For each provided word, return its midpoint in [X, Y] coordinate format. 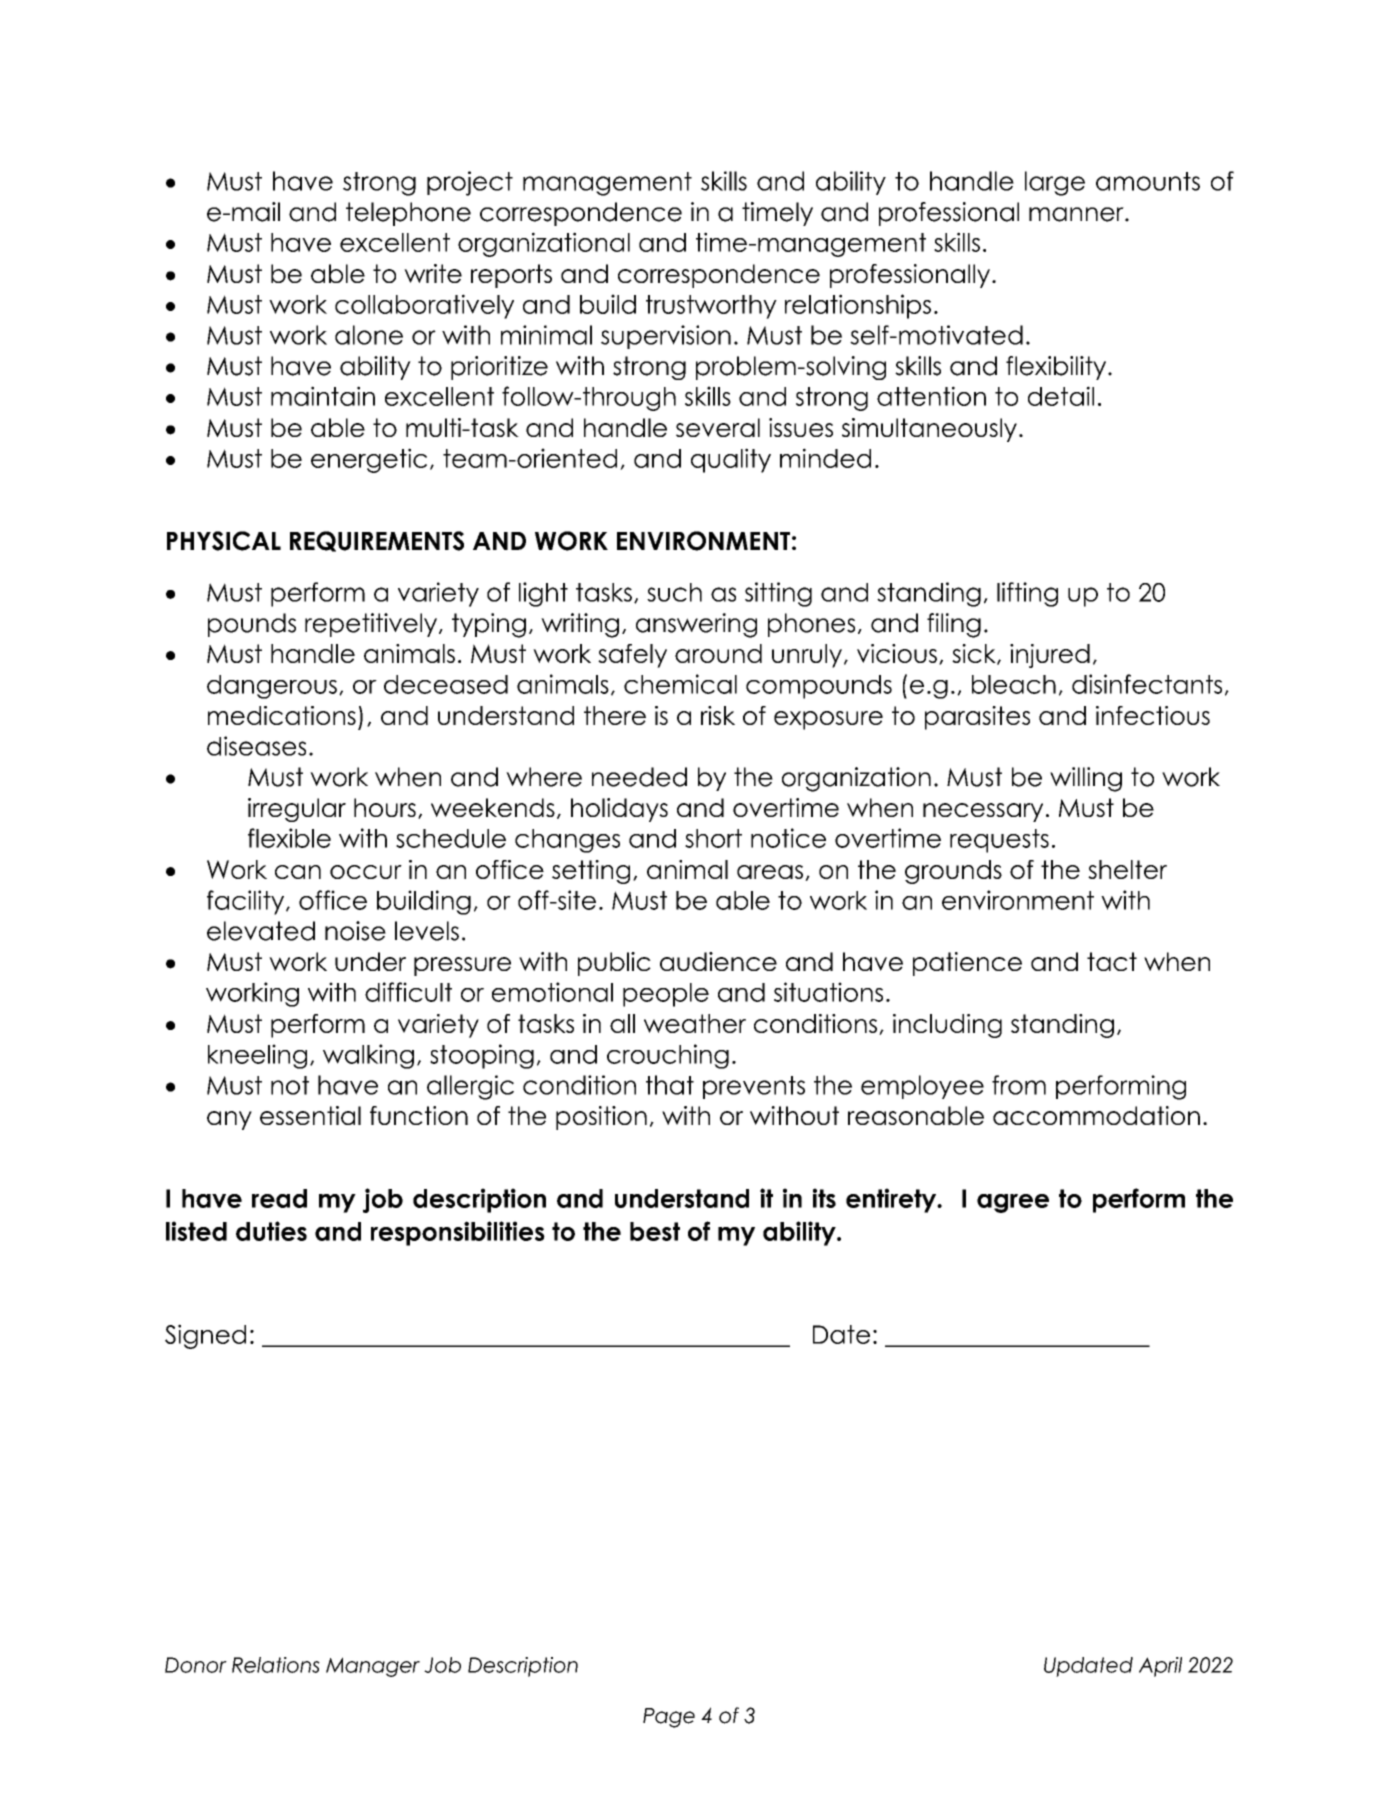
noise [355, 931]
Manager [373, 1667]
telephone [408, 214]
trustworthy [711, 307]
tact [1112, 961]
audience [718, 961]
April [1160, 1667]
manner [1077, 214]
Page [669, 1718]
